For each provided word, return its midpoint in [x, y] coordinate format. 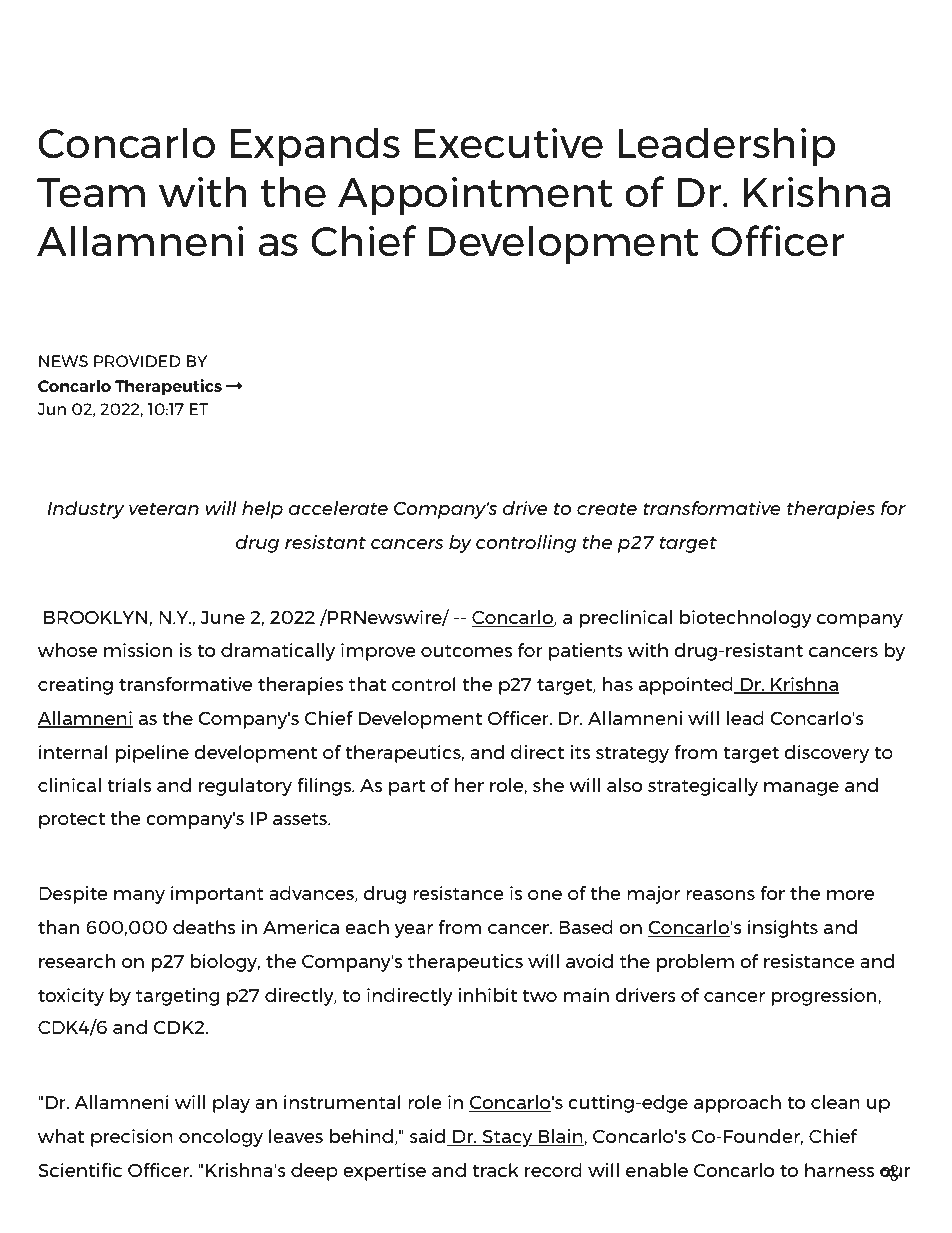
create [607, 508]
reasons [720, 895]
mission [138, 650]
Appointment [475, 195]
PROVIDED [137, 361]
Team [91, 192]
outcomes [466, 650]
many [139, 897]
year [414, 931]
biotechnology [746, 619]
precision [132, 1138]
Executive [509, 142]
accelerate [338, 508]
